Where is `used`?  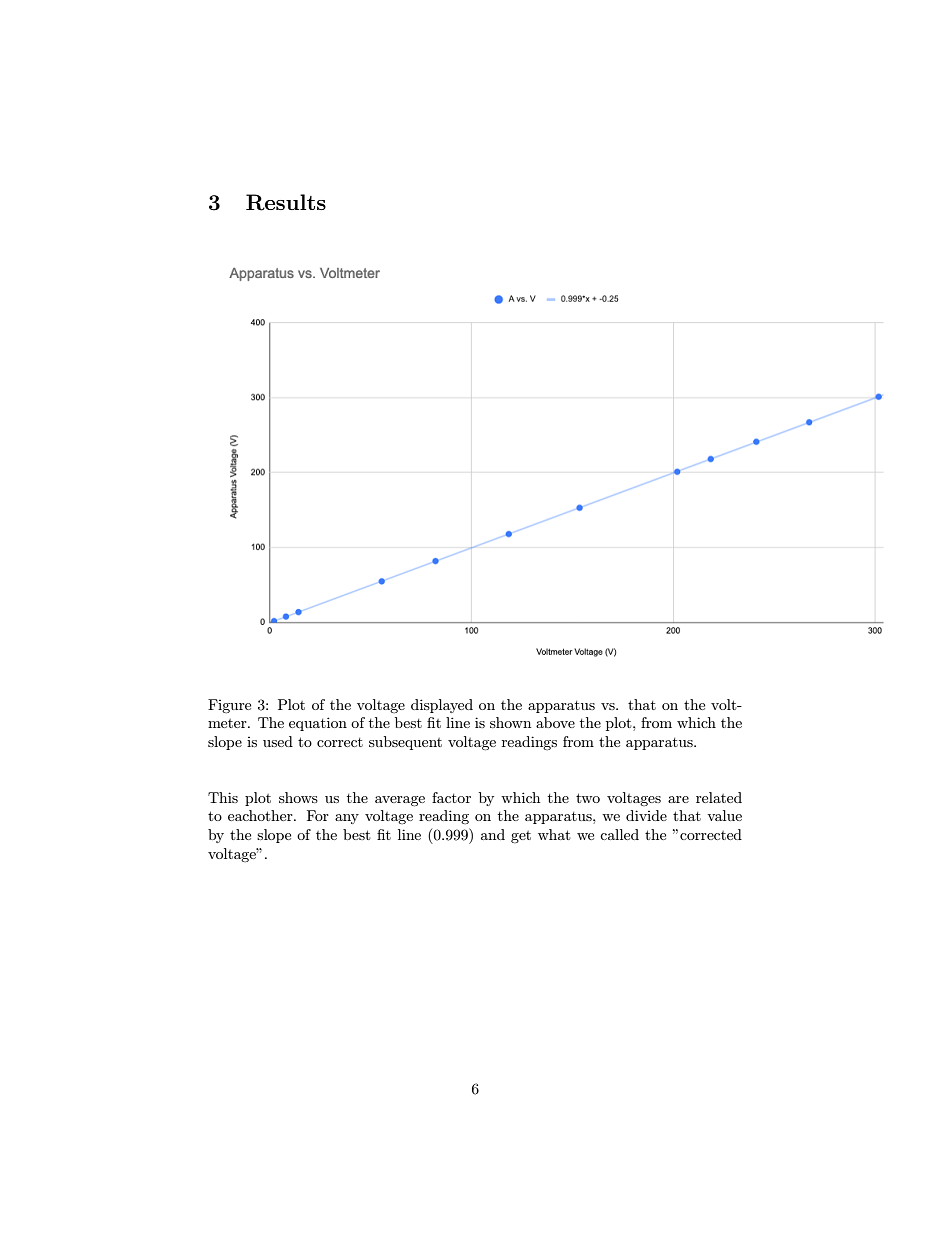 used is located at coordinates (278, 741).
